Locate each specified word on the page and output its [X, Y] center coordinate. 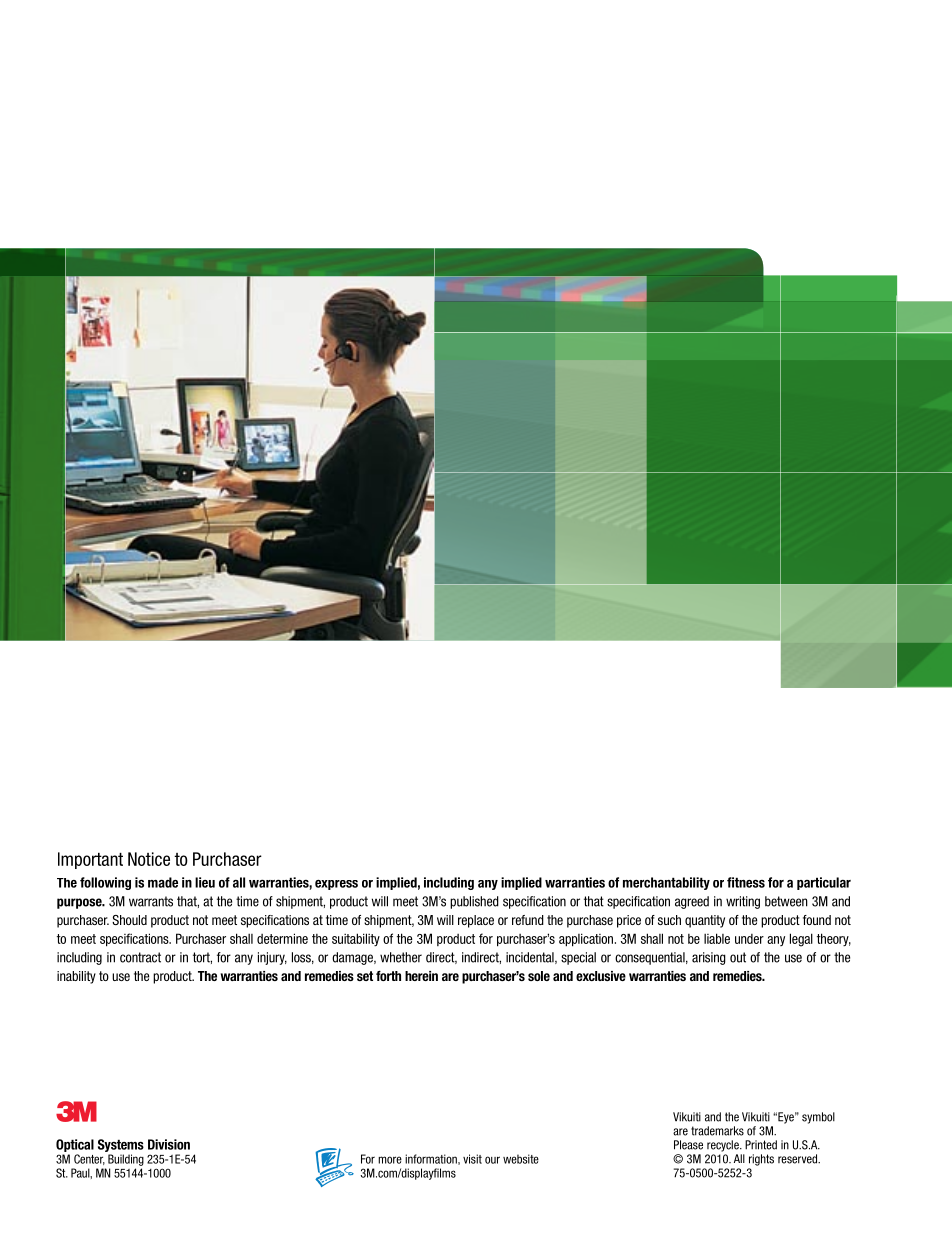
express [336, 885]
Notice [149, 859]
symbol [818, 1118]
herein [421, 976]
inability [76, 977]
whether [401, 957]
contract [140, 957]
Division [169, 1144]
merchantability [666, 883]
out [738, 957]
